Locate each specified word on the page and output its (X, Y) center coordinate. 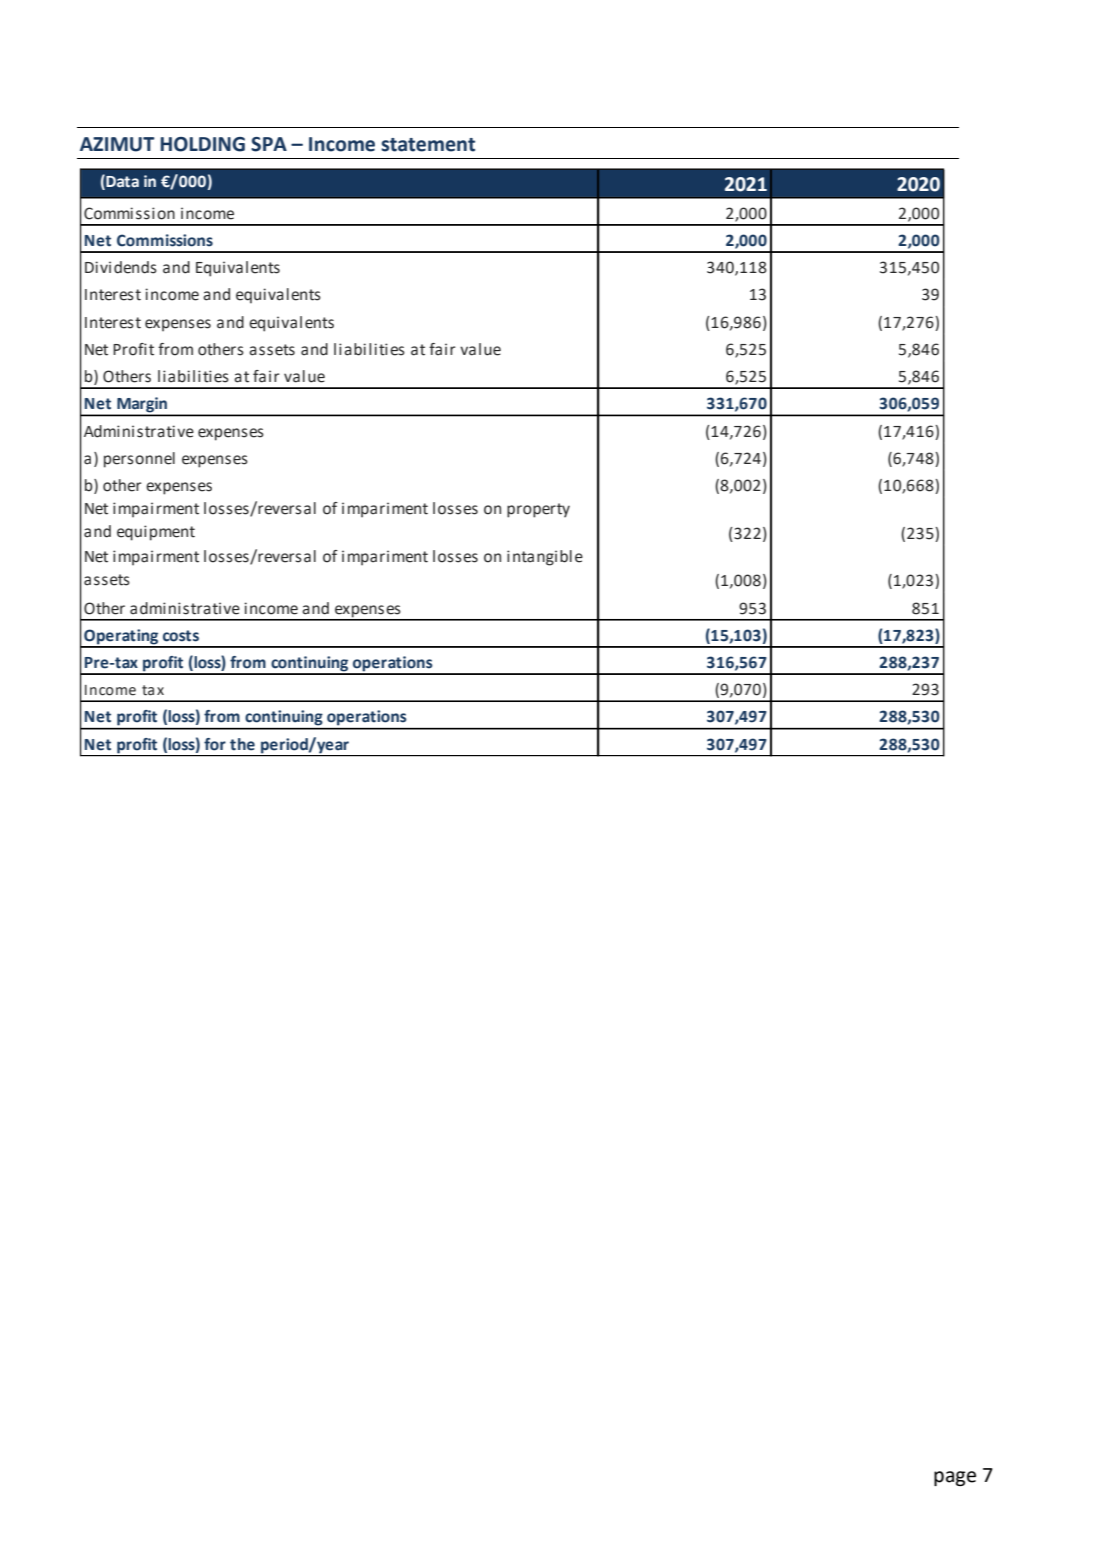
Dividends (121, 267)
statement (428, 145)
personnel (139, 460)
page (955, 1478)
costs (181, 636)
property (538, 510)
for (215, 744)
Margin (142, 406)
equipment (156, 533)
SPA (269, 144)
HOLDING (203, 144)
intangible (545, 558)
